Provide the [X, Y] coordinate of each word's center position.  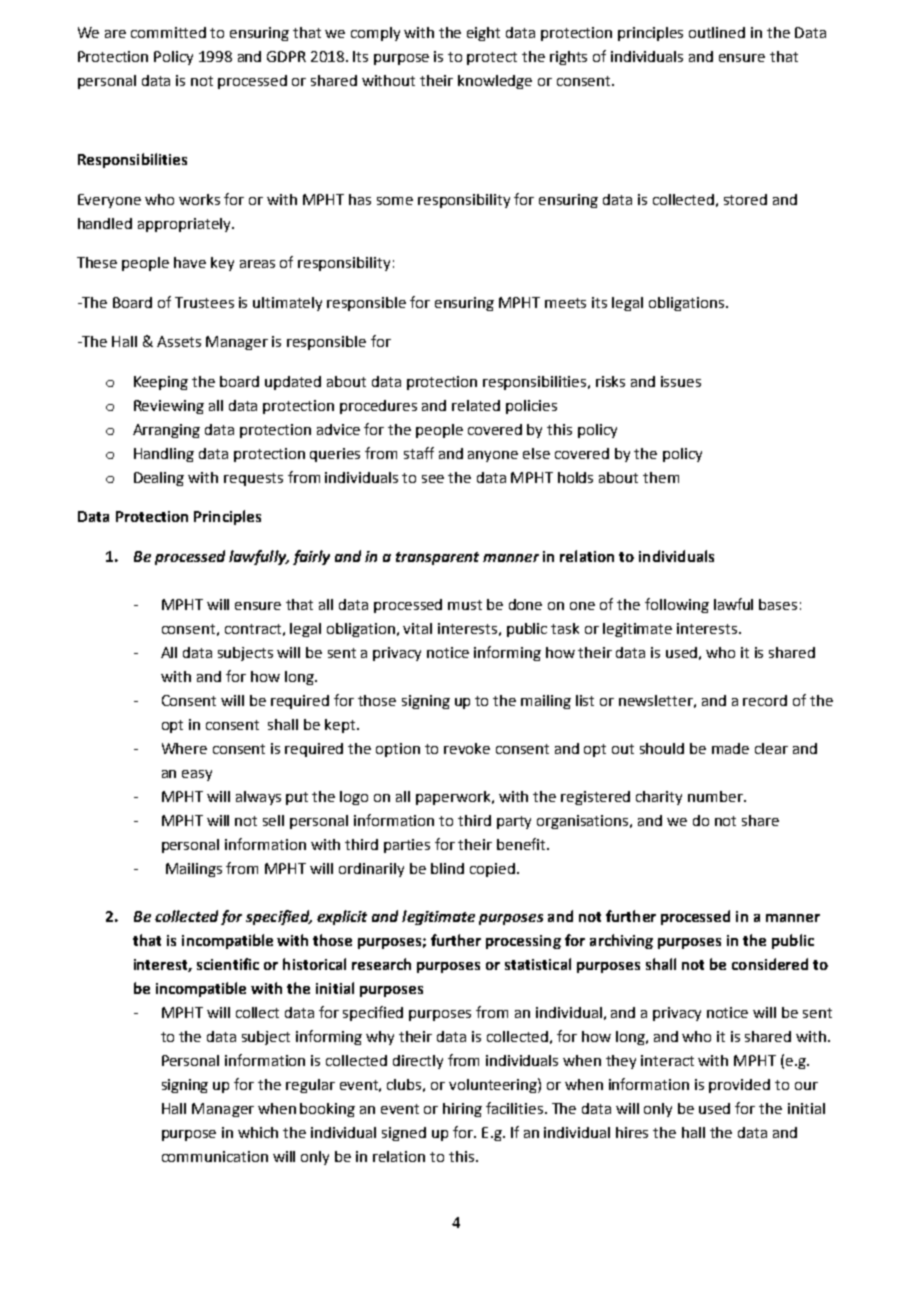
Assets [179, 341]
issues [681, 381]
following [677, 605]
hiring [462, 1110]
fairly [311, 557]
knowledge [495, 82]
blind [447, 868]
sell [273, 820]
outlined [717, 32]
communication [215, 1156]
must [465, 605]
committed [168, 32]
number [716, 796]
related [476, 405]
